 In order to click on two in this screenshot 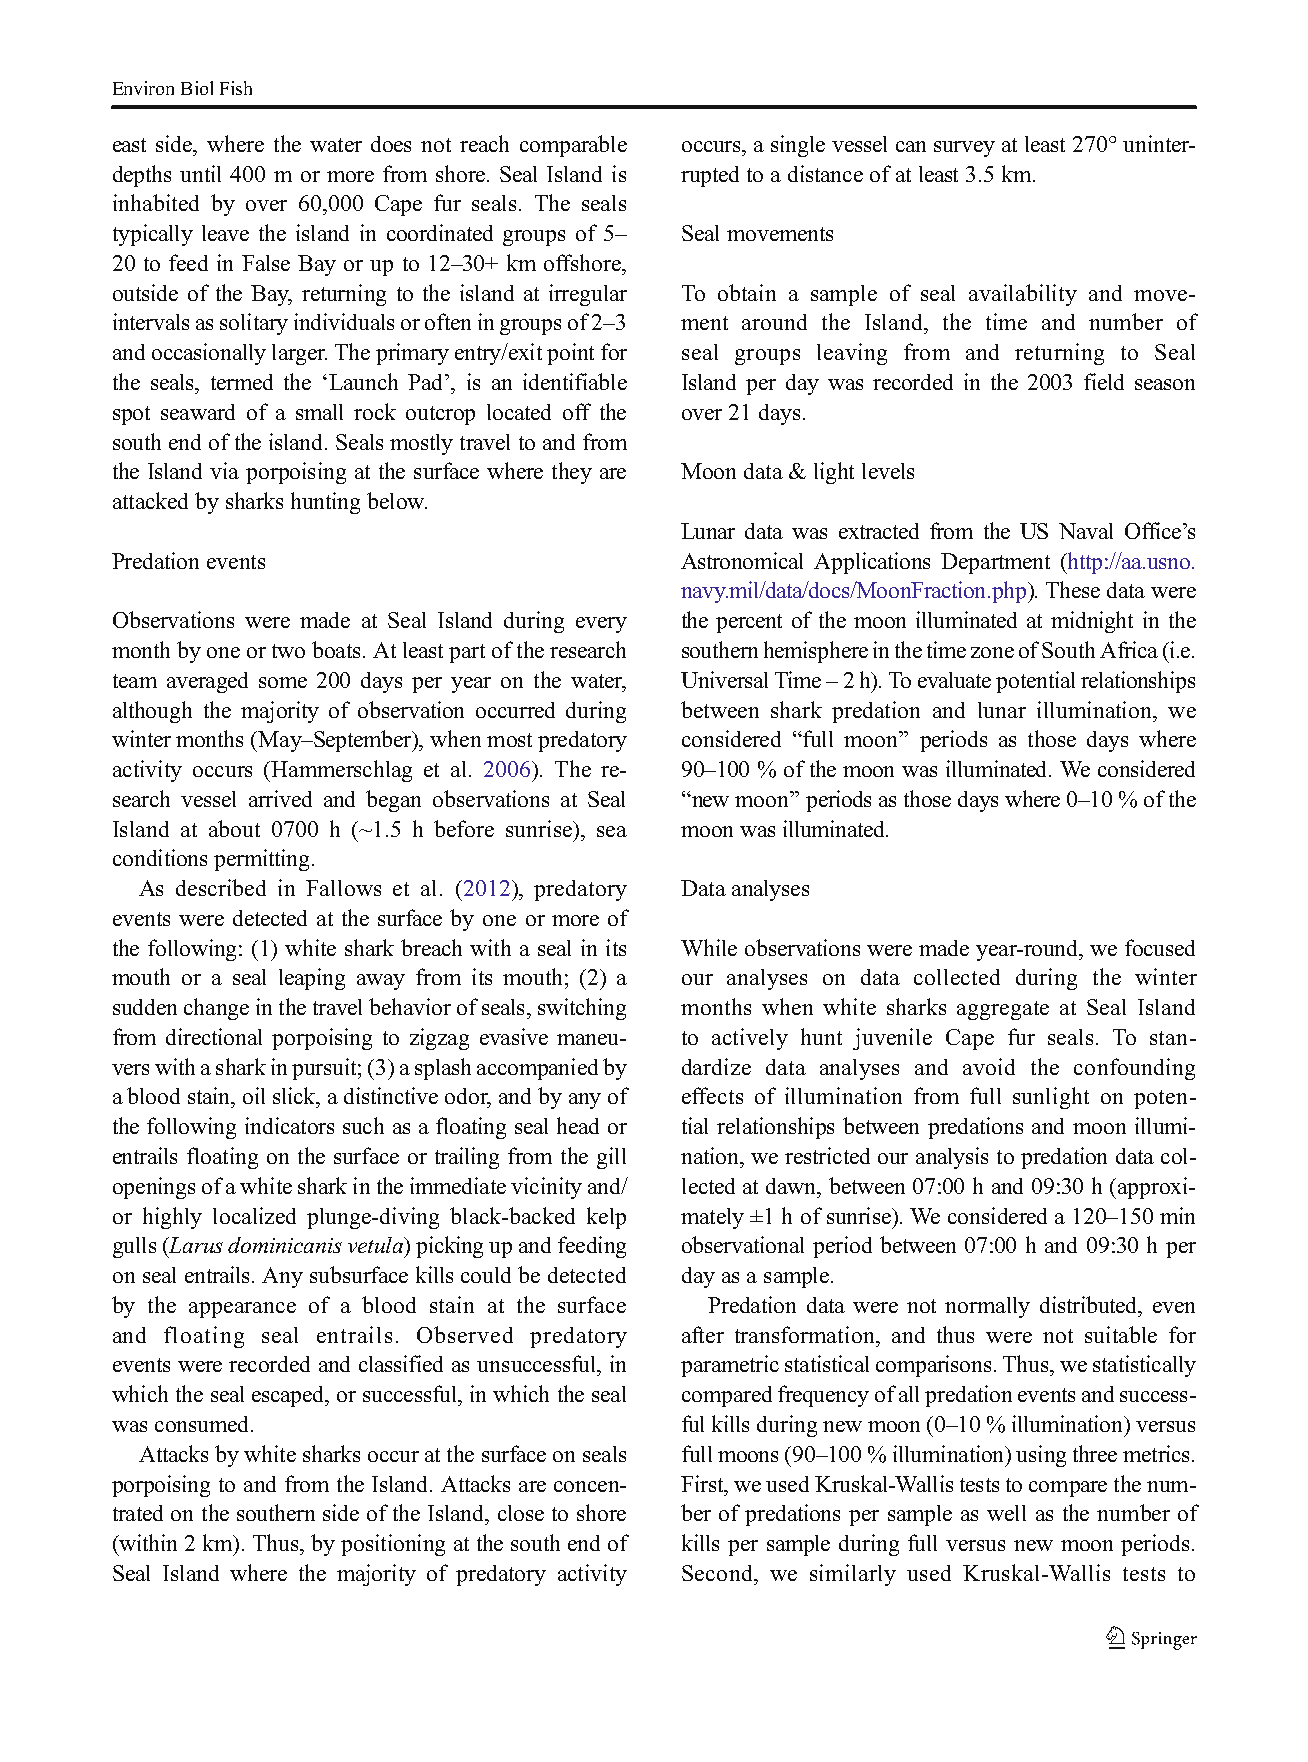, I will do `click(288, 651)`.
